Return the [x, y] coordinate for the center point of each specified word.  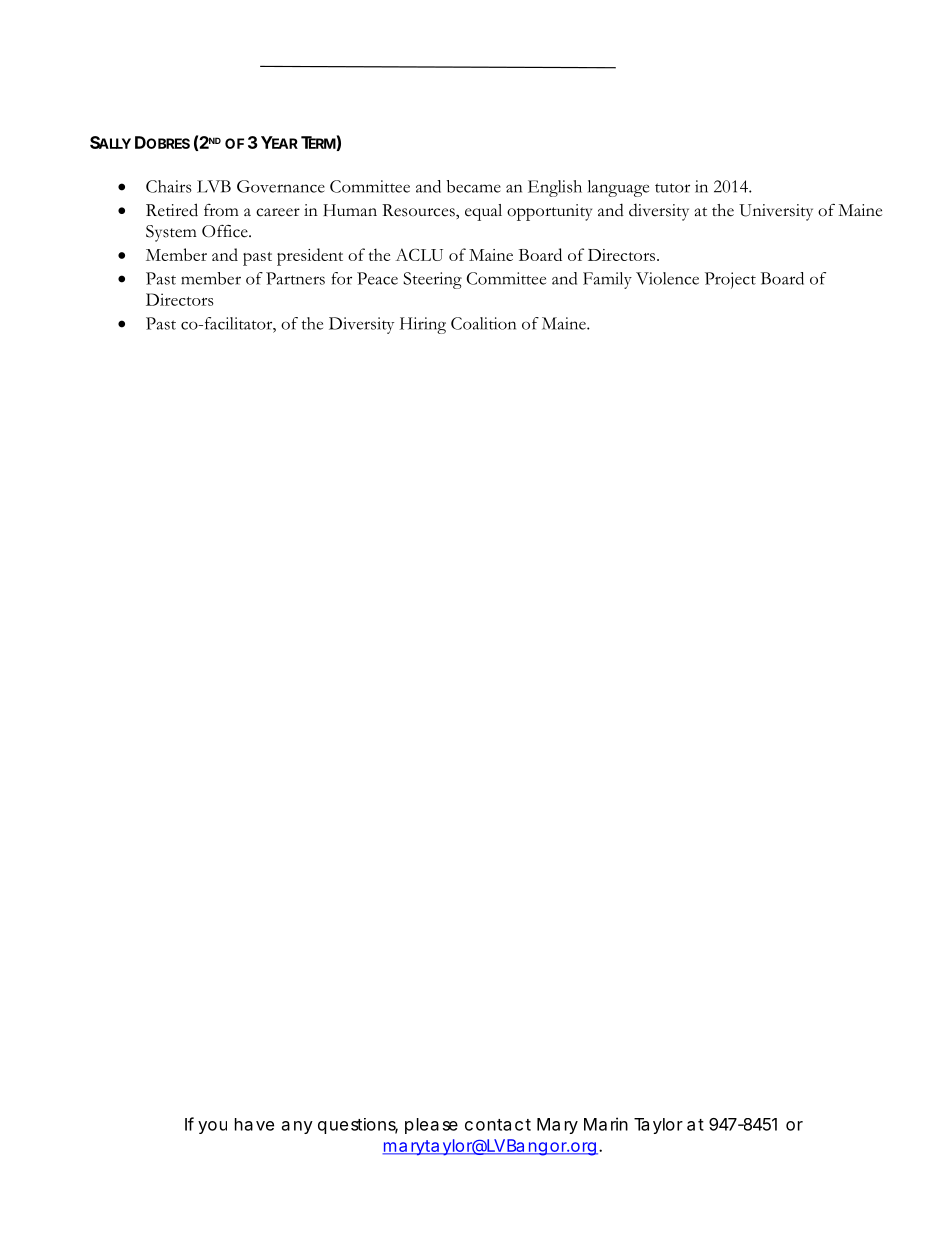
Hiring [423, 325]
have [254, 1124]
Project [730, 280]
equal [483, 212]
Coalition [483, 323]
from [221, 210]
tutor [672, 188]
